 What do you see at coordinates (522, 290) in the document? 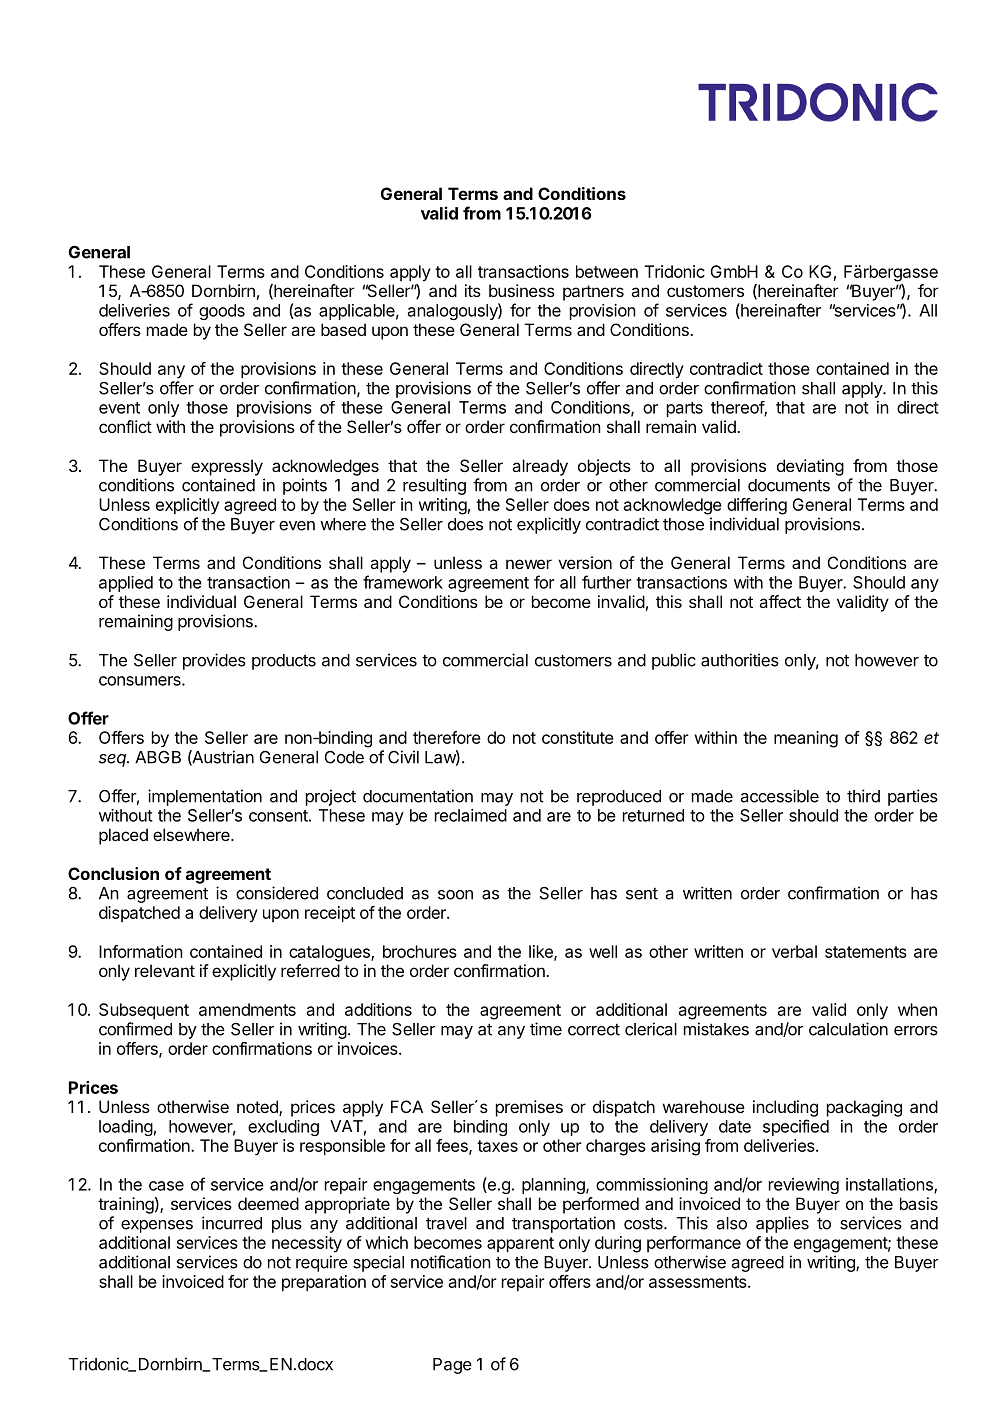
I see `business` at bounding box center [522, 290].
